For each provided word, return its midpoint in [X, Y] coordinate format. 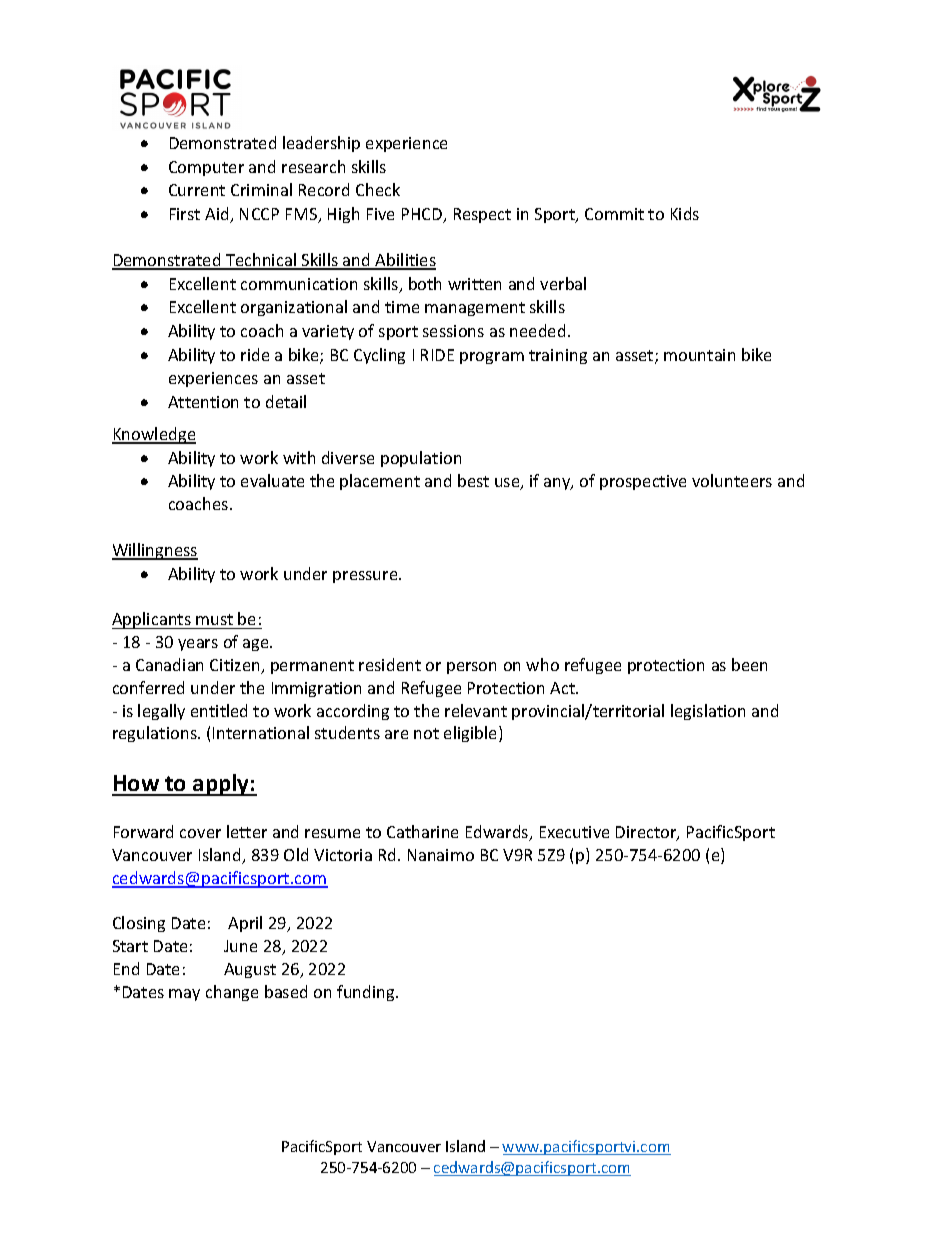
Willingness [155, 551]
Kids [685, 213]
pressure [366, 577]
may [184, 995]
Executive [574, 832]
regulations [156, 734]
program [492, 358]
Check [378, 189]
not [426, 733]
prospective [643, 482]
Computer [206, 168]
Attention [203, 402]
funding [367, 993]
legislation [708, 712]
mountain [699, 355]
